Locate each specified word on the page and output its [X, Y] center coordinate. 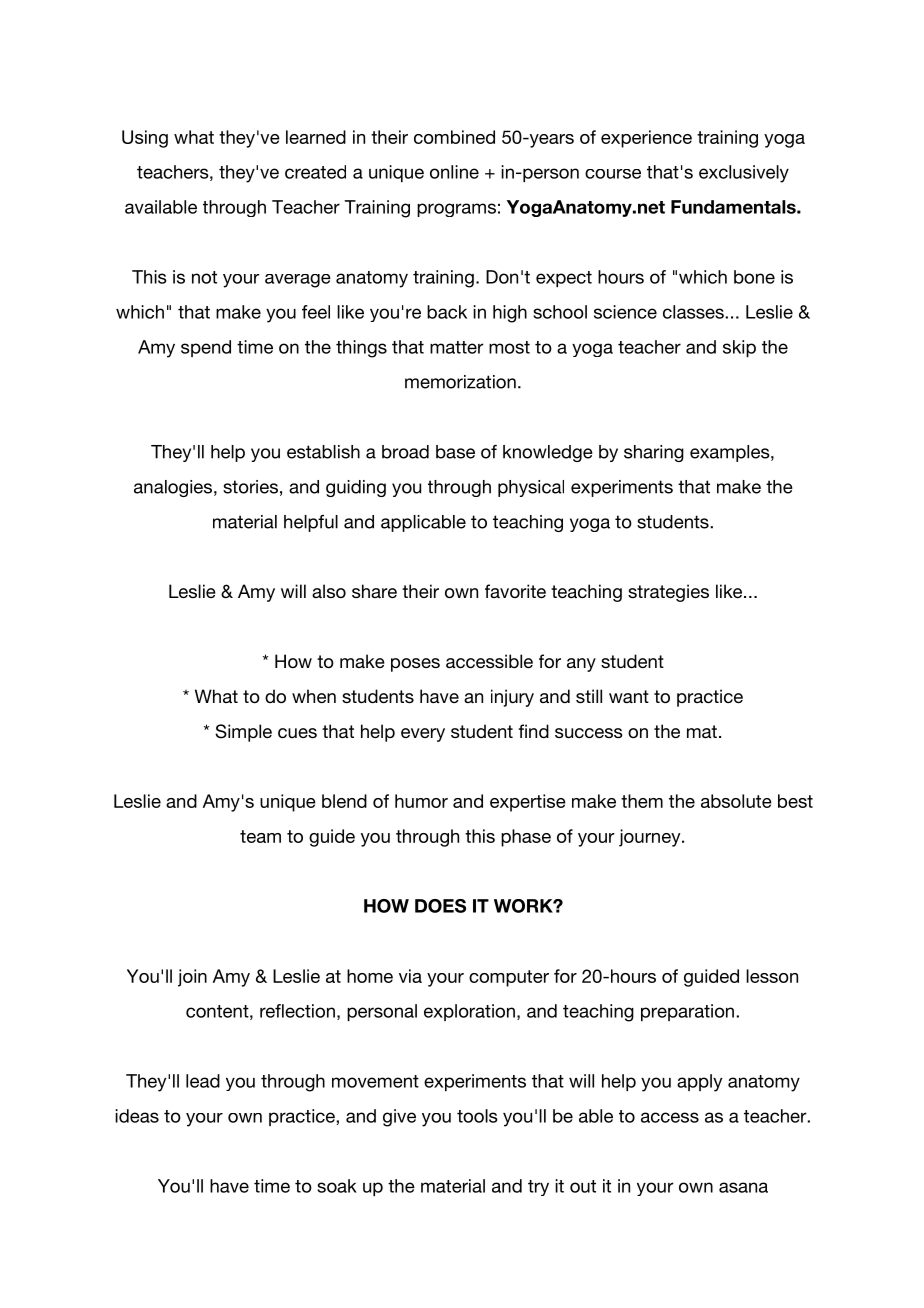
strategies [668, 593]
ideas [137, 1116]
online [454, 172]
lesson [772, 976]
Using [145, 139]
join [192, 978]
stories [250, 487]
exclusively [744, 174]
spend [206, 348]
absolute [736, 801]
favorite [515, 591]
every [423, 735]
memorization [460, 382]
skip [739, 348]
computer [509, 978]
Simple [243, 733]
